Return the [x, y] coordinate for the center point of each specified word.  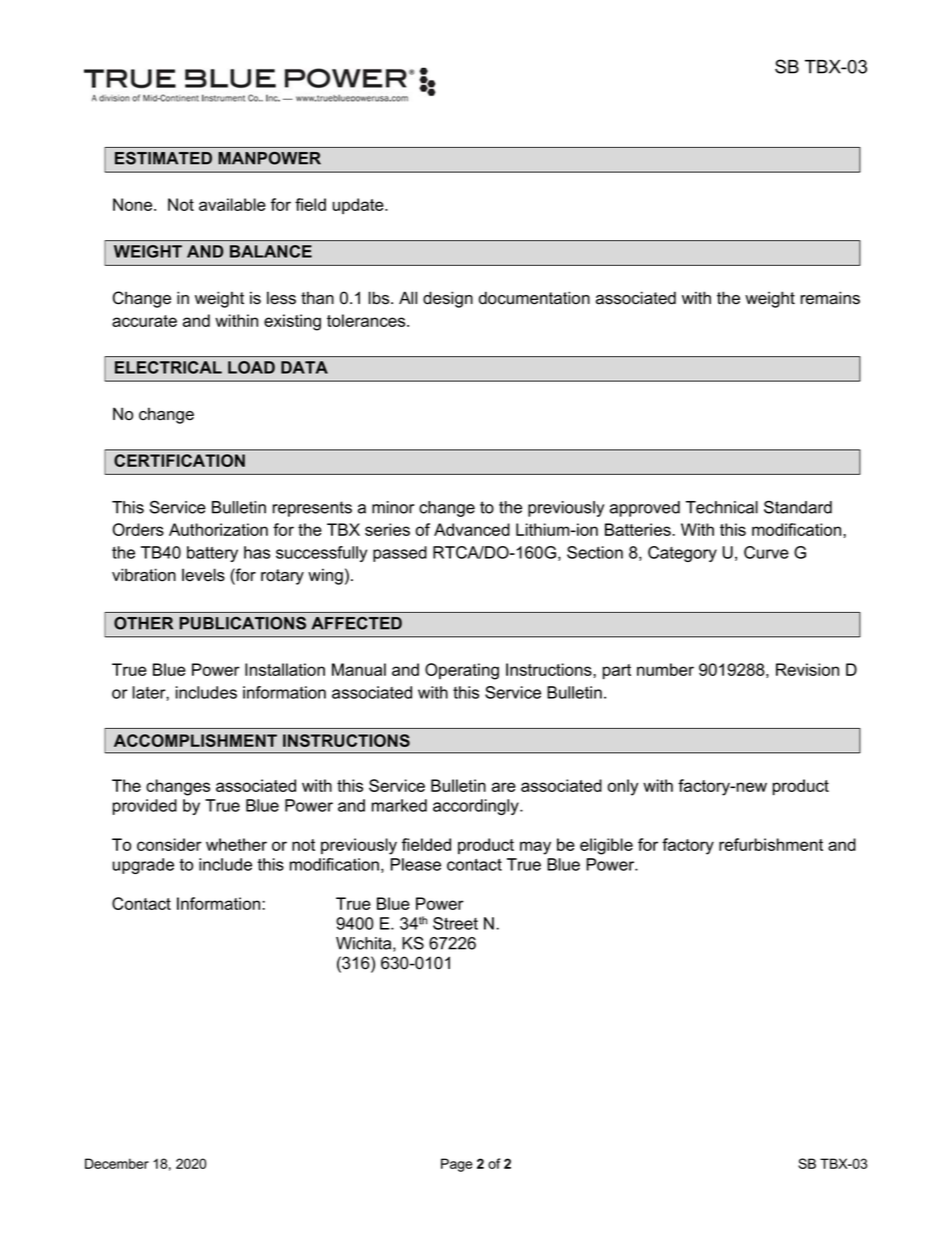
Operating [462, 671]
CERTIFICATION [179, 460]
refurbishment [771, 844]
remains [830, 298]
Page [457, 1165]
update [359, 206]
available [232, 204]
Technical [722, 507]
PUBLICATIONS [242, 623]
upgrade [143, 866]
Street [455, 923]
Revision [807, 669]
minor [393, 507]
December [117, 1163]
